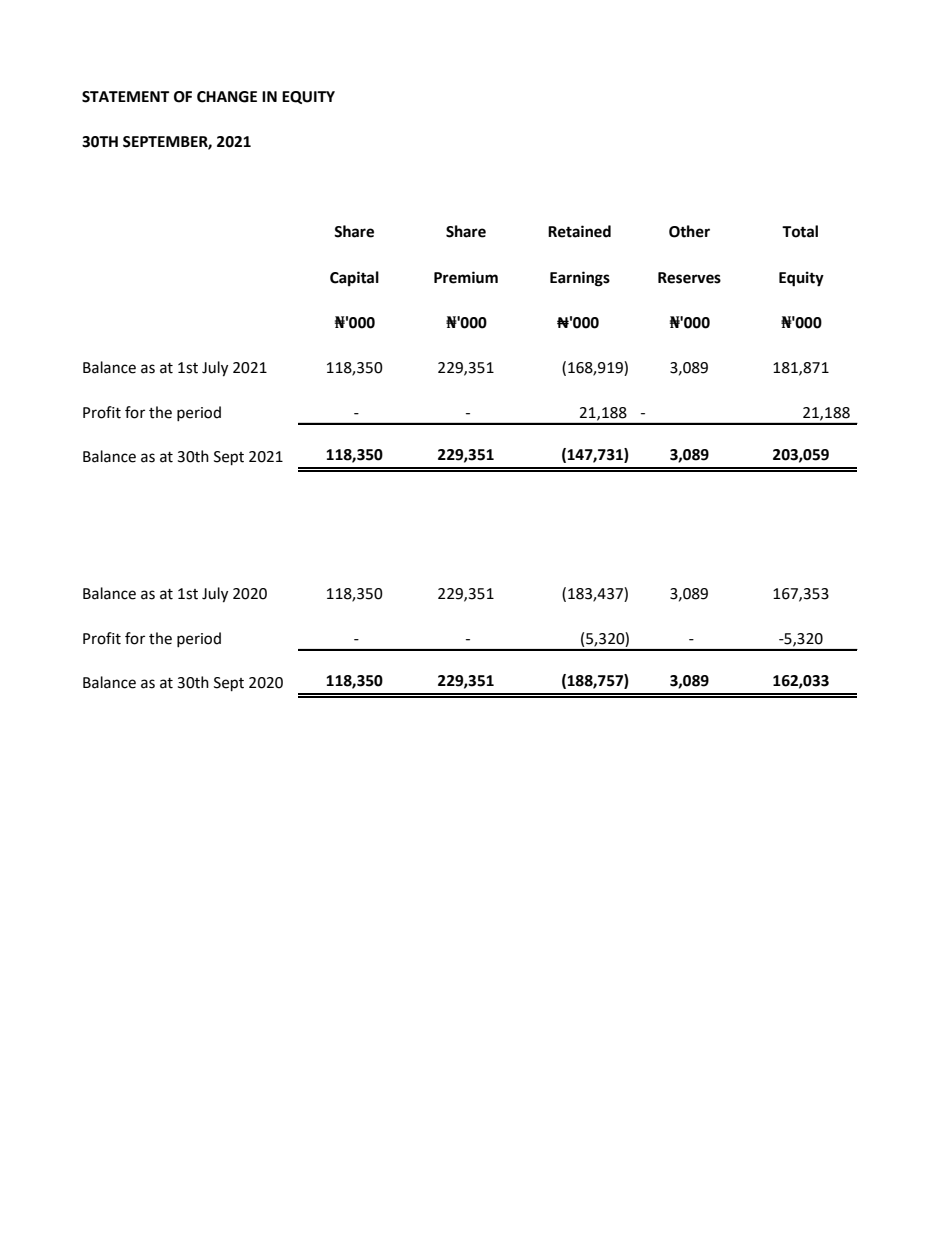 This document has width=952, height=1233. I want to click on Premium, so click(466, 277).
